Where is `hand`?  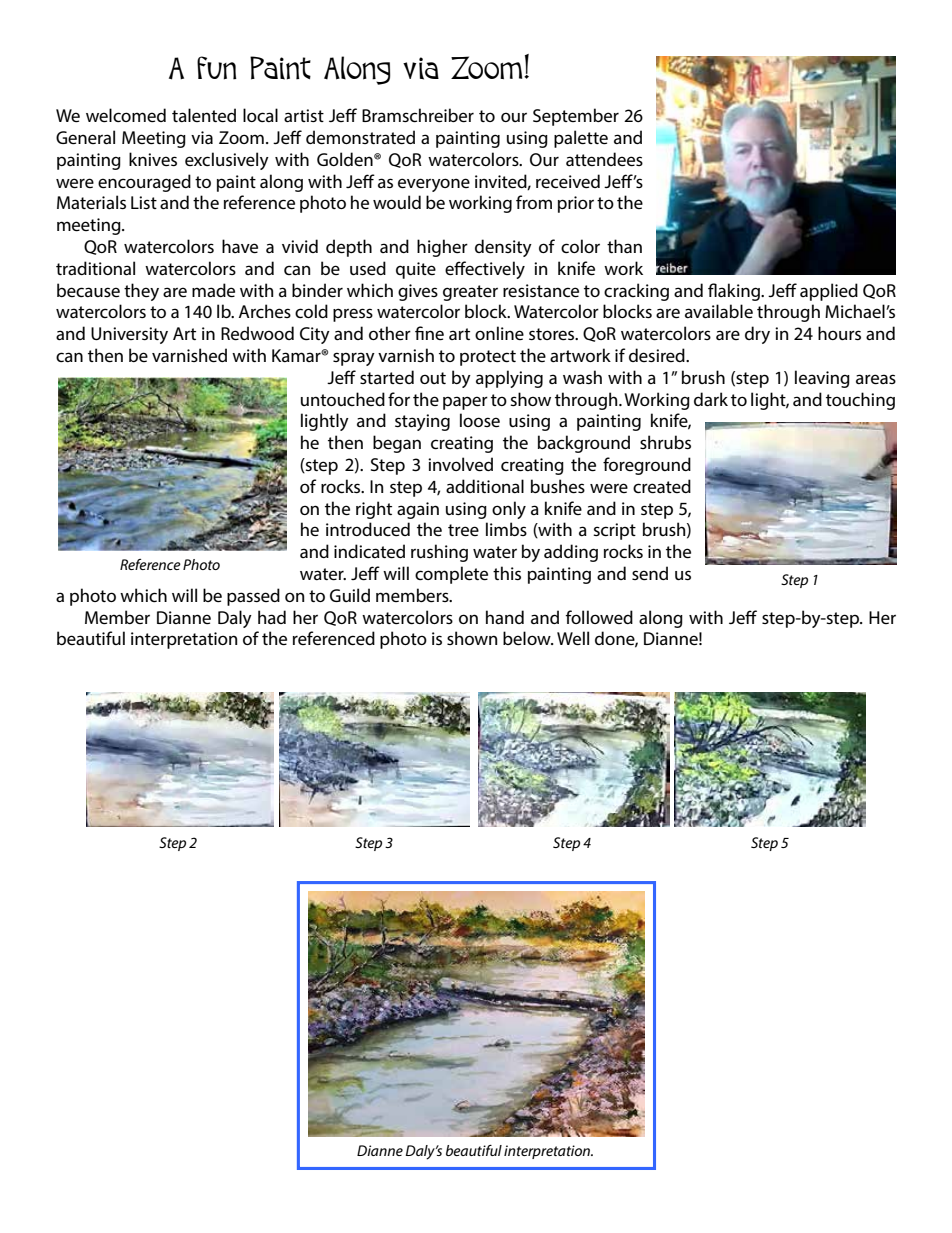 hand is located at coordinates (505, 617).
